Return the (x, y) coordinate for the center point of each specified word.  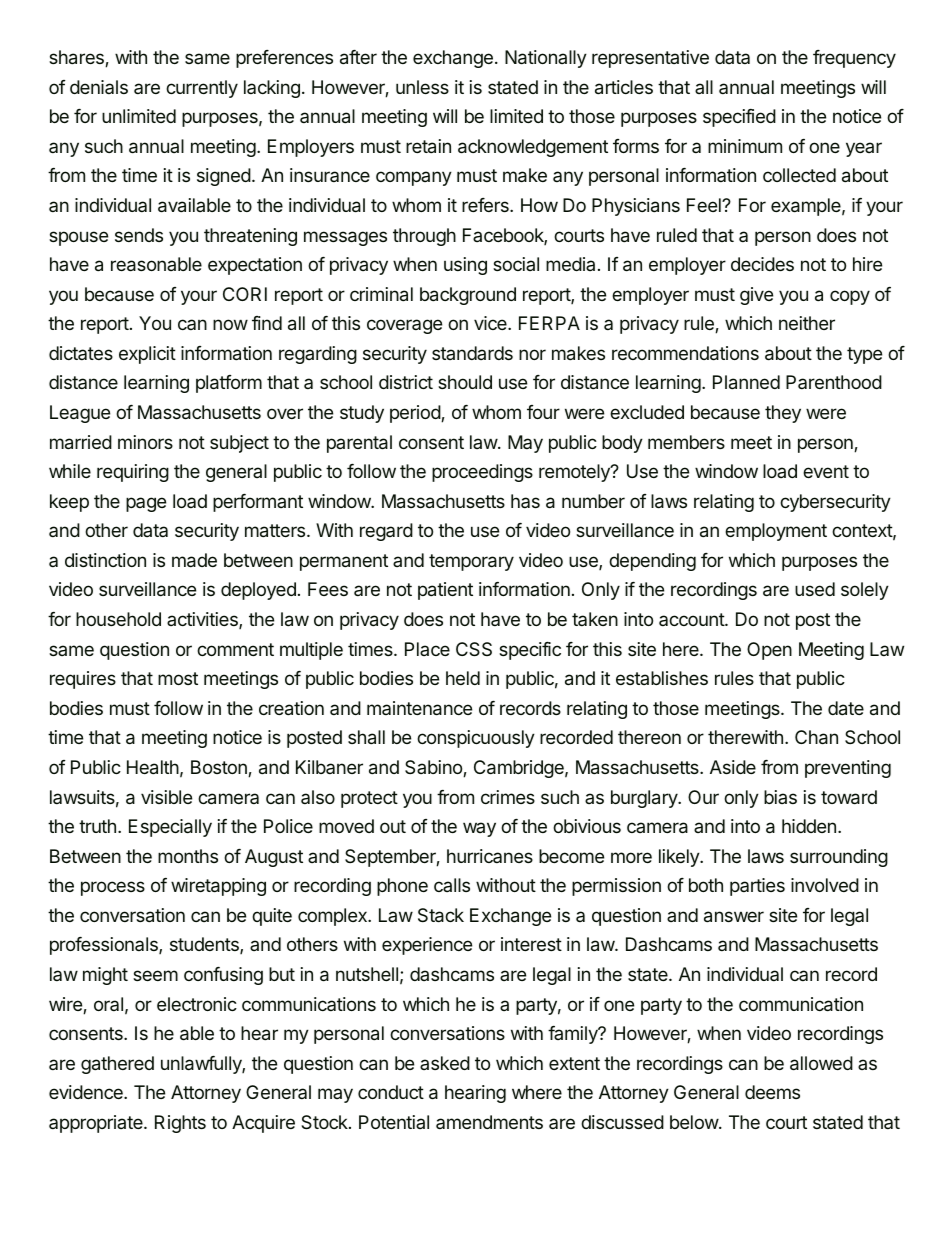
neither (807, 323)
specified (739, 118)
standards (472, 353)
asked (445, 1063)
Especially (170, 828)
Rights (180, 1124)
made (194, 560)
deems (772, 1092)
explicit (147, 355)
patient (445, 591)
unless (422, 87)
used (815, 589)
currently (202, 89)
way (479, 829)
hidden (809, 826)
